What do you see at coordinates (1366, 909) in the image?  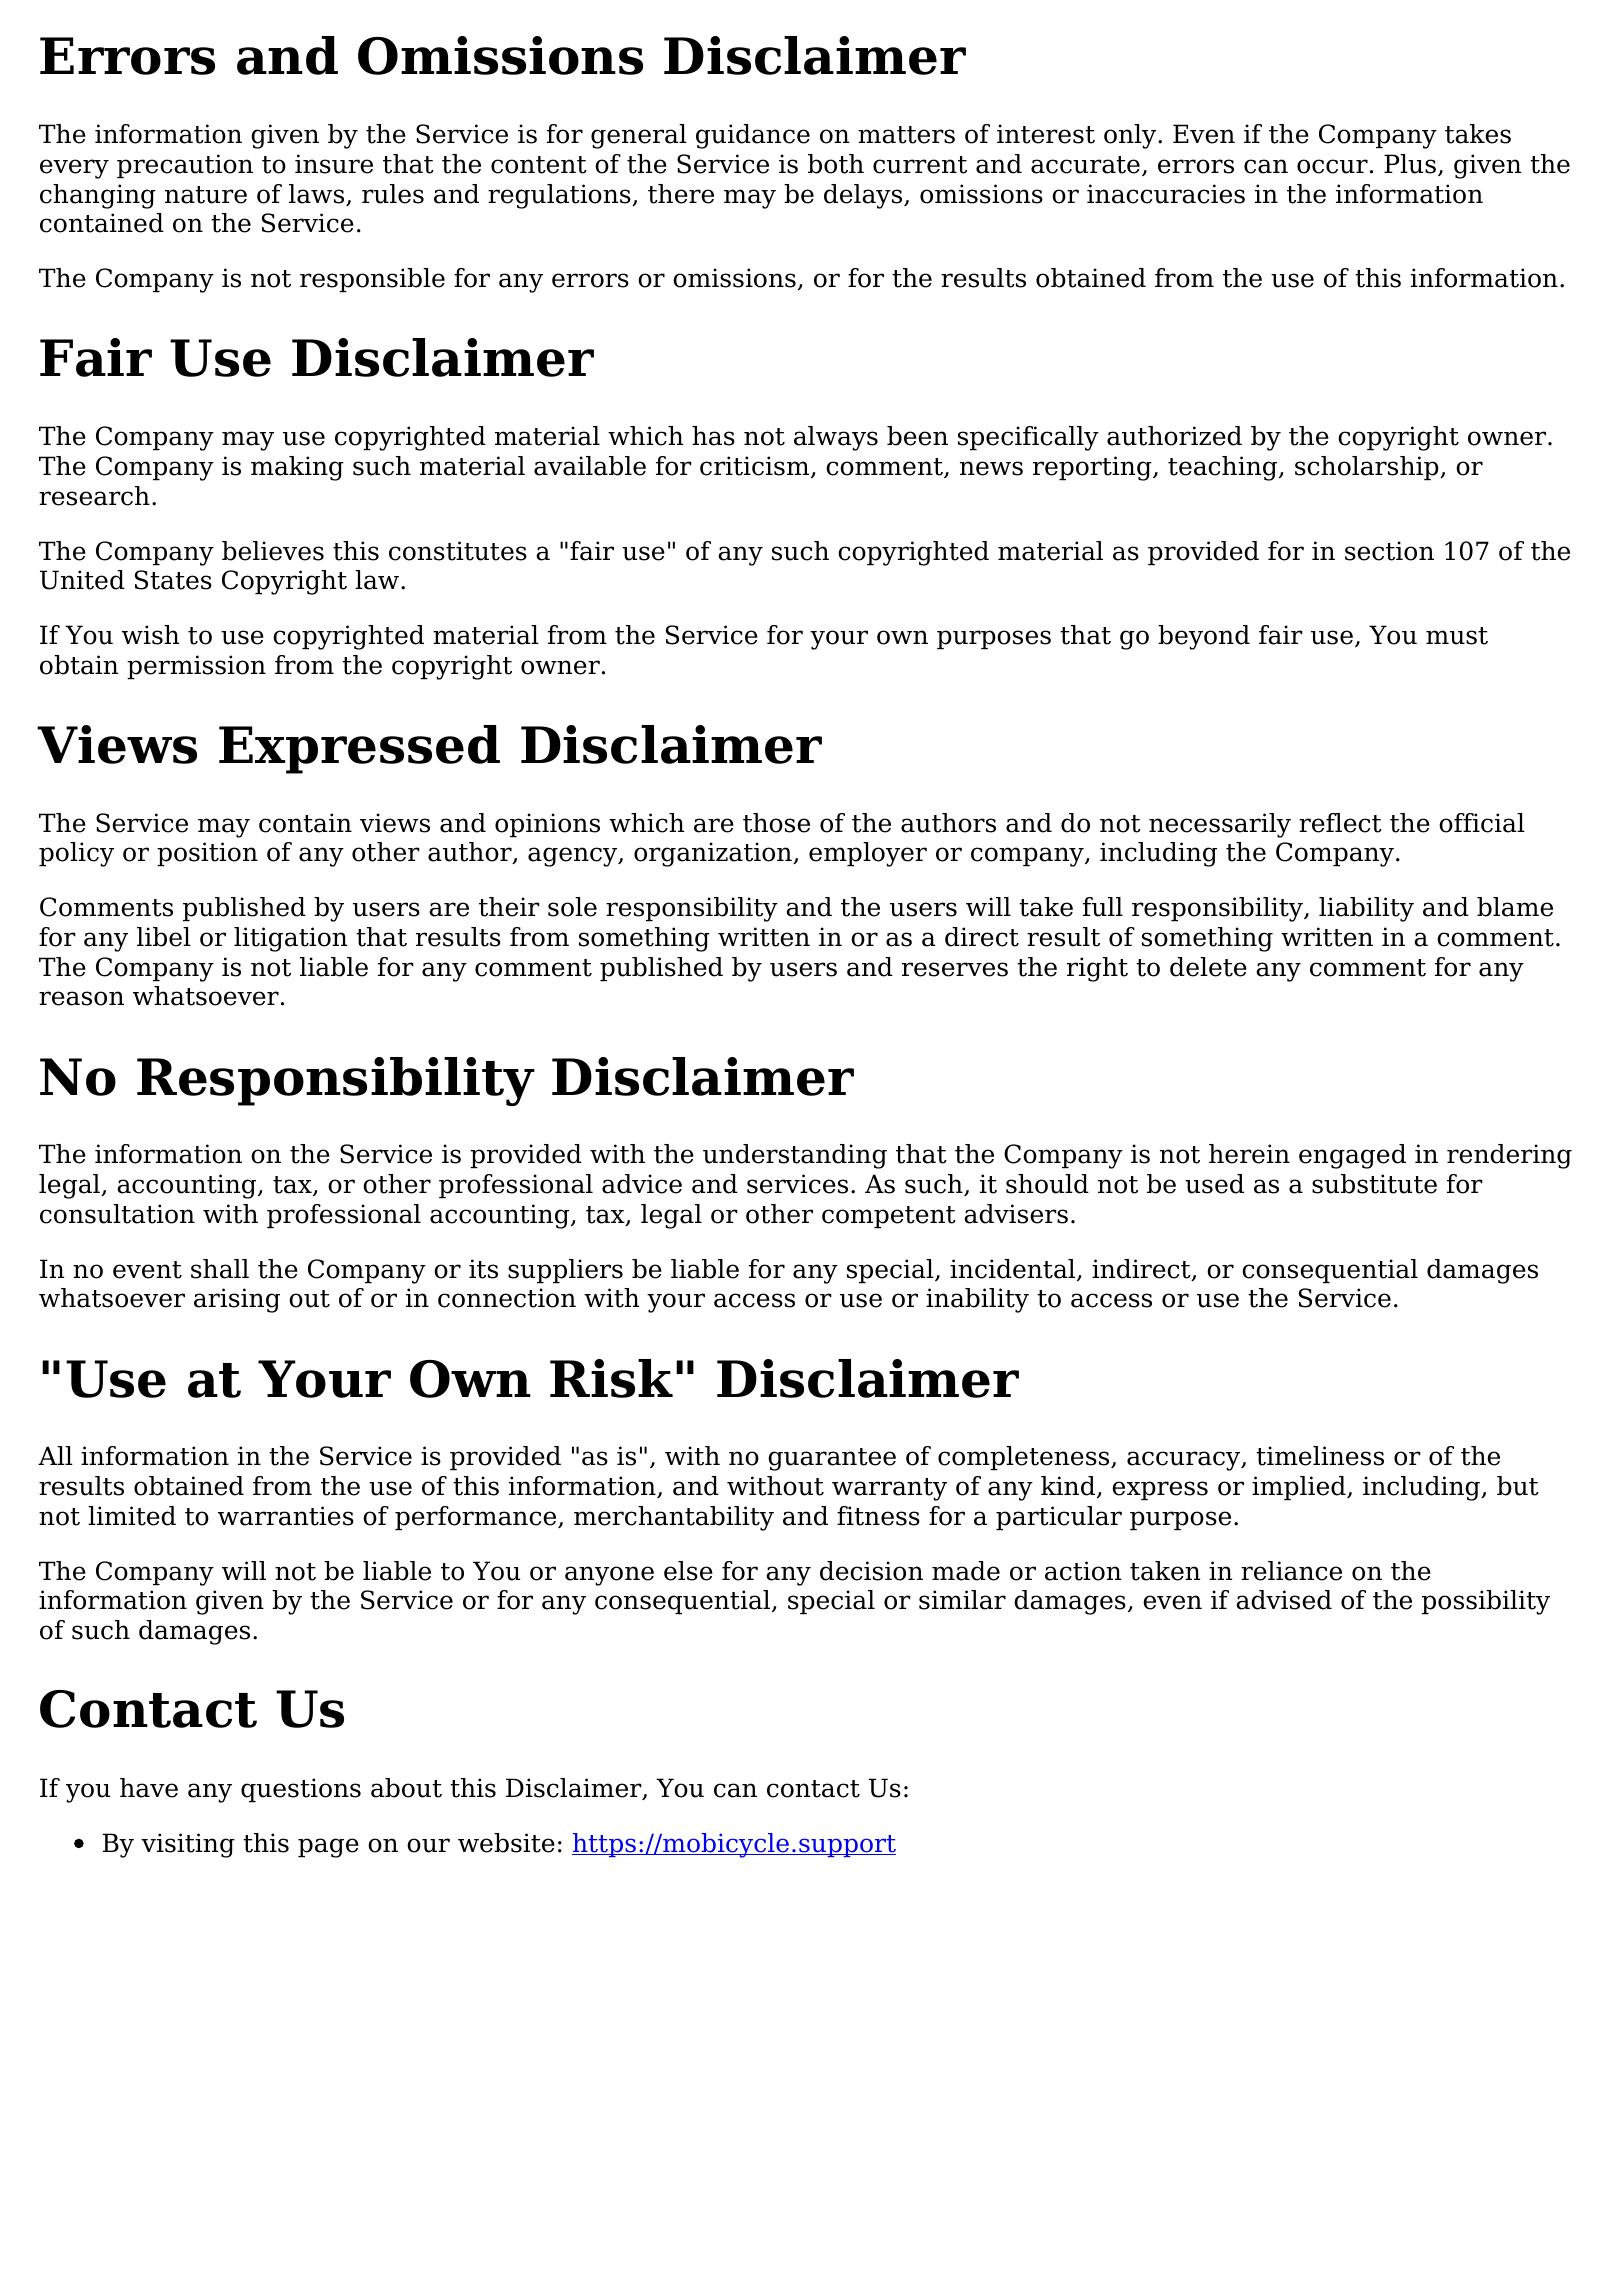 I see `liability` at bounding box center [1366, 909].
